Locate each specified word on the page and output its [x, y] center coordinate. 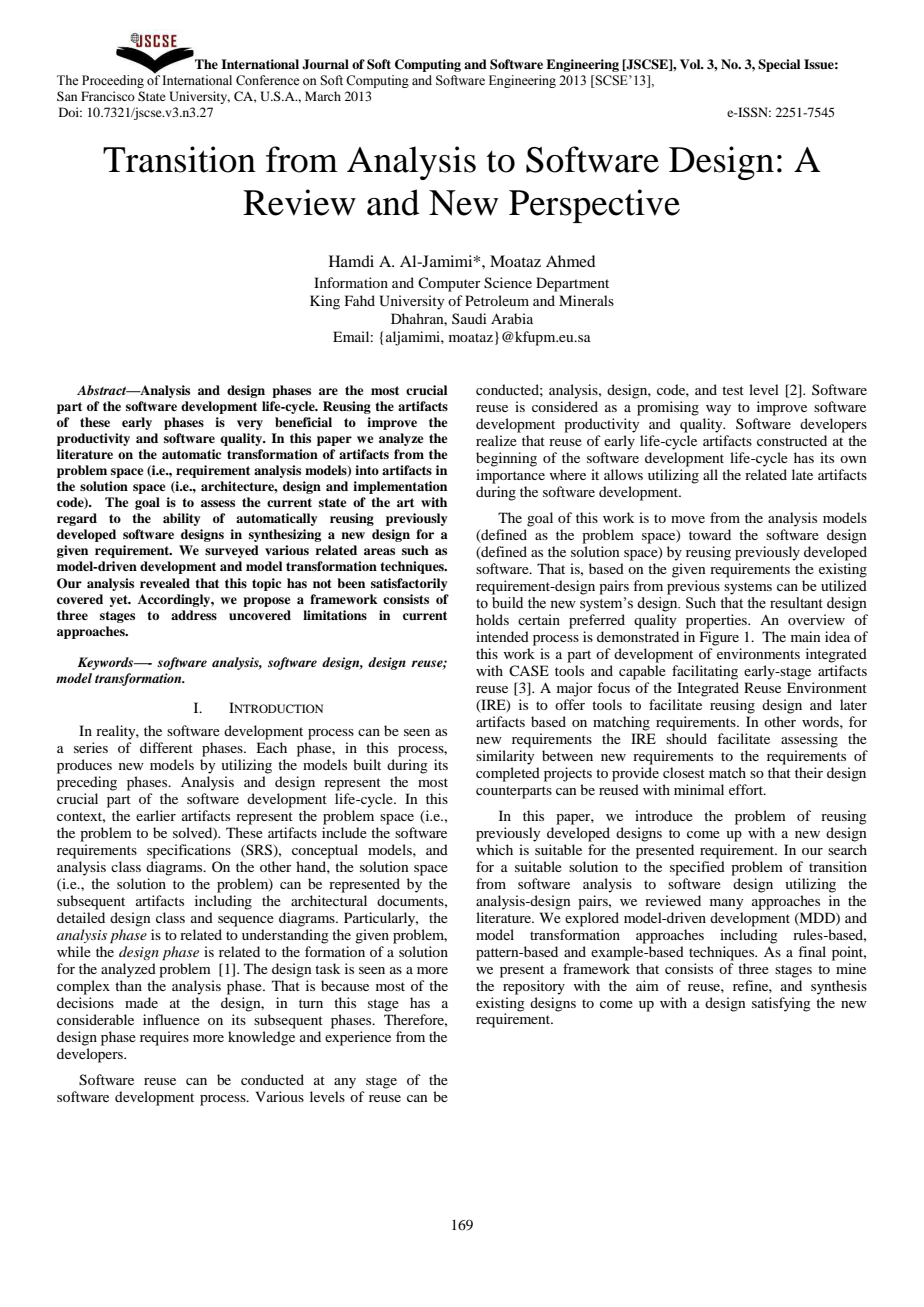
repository [534, 987]
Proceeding [113, 81]
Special [779, 65]
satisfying [781, 1004]
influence [171, 1019]
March [323, 96]
